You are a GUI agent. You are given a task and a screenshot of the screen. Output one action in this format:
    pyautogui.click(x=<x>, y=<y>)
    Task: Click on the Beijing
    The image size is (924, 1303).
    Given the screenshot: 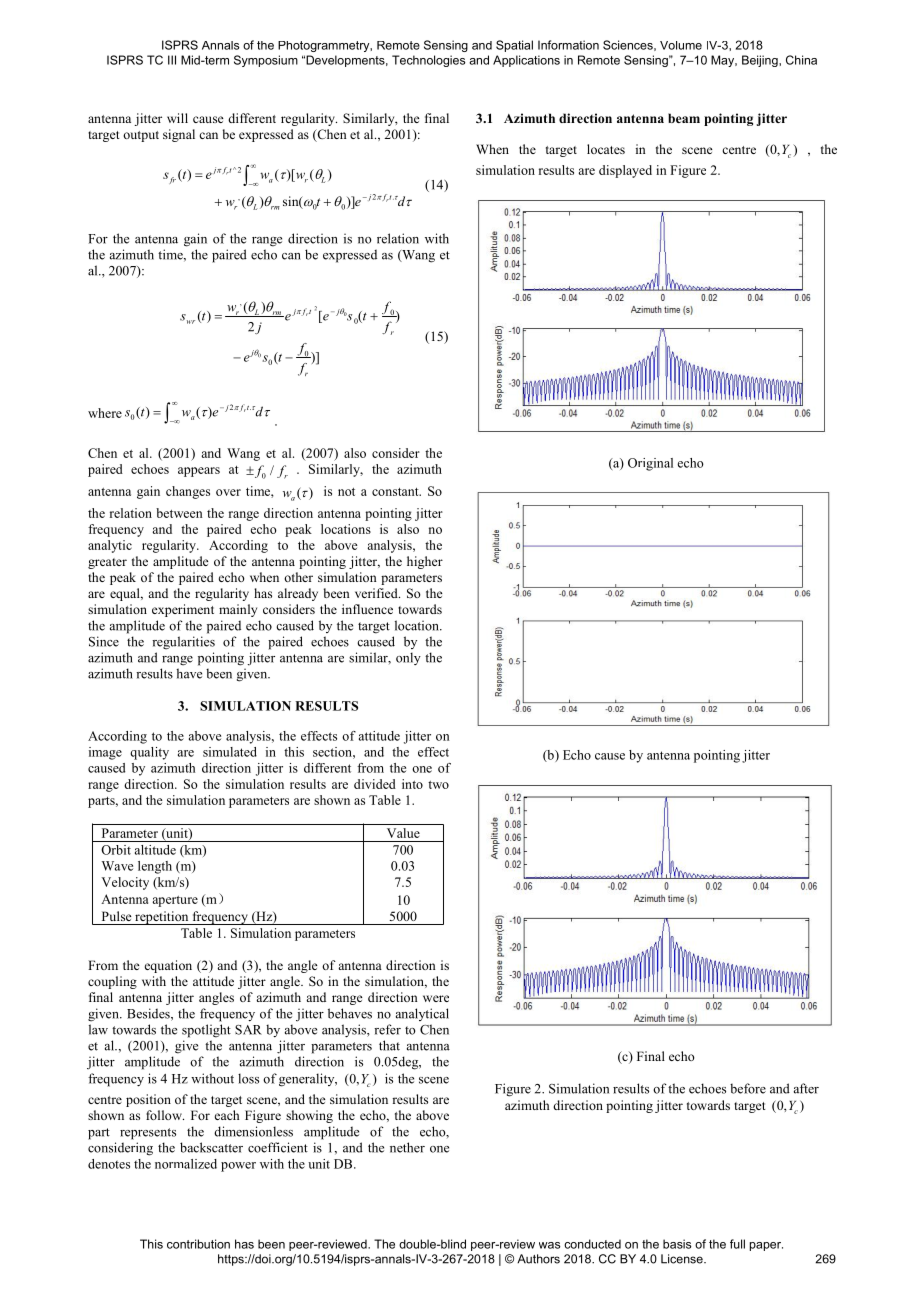 What is the action you would take?
    pyautogui.click(x=761, y=61)
